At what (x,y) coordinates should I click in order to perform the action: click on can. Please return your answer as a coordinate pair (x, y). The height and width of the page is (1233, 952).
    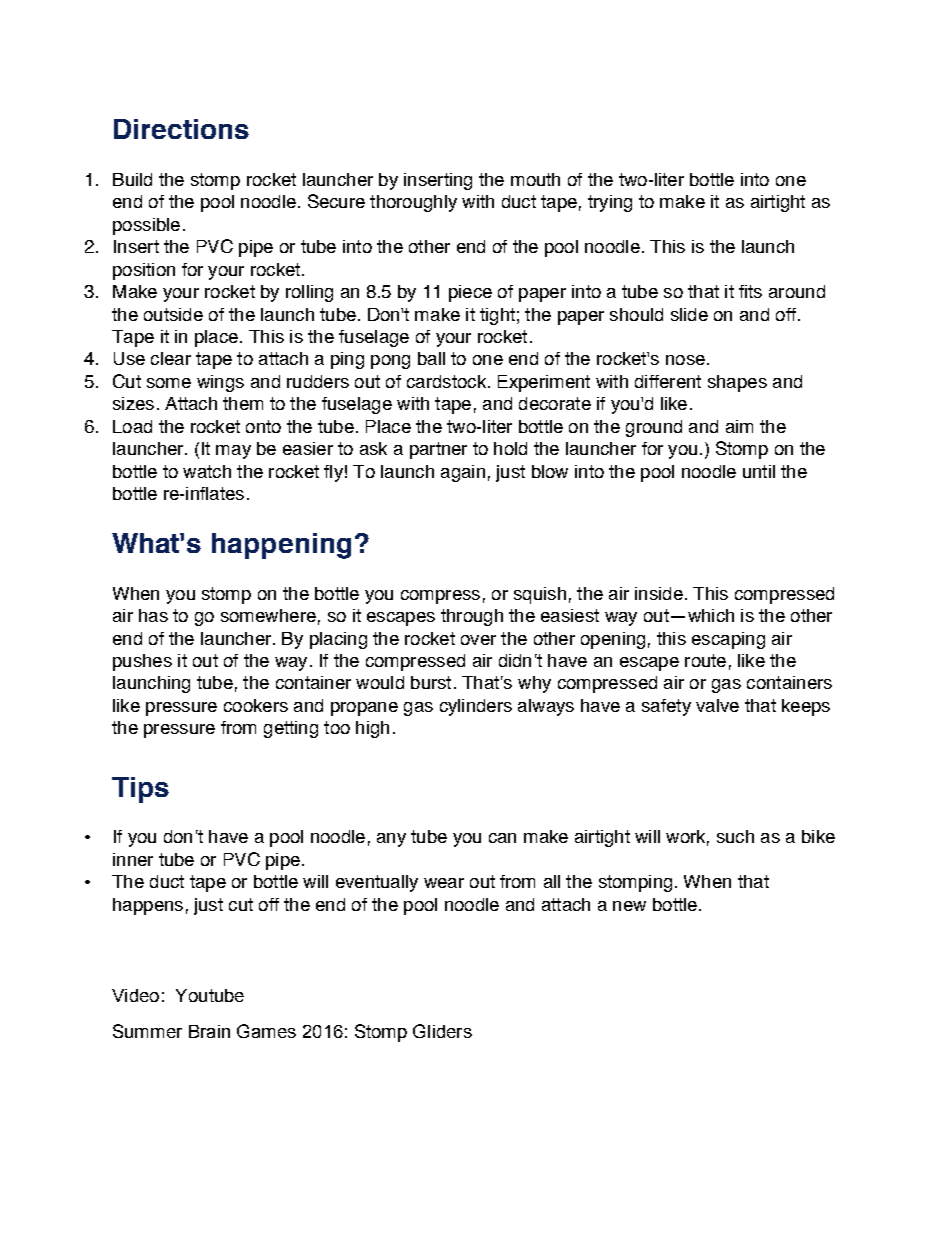
    Looking at the image, I should click on (502, 838).
